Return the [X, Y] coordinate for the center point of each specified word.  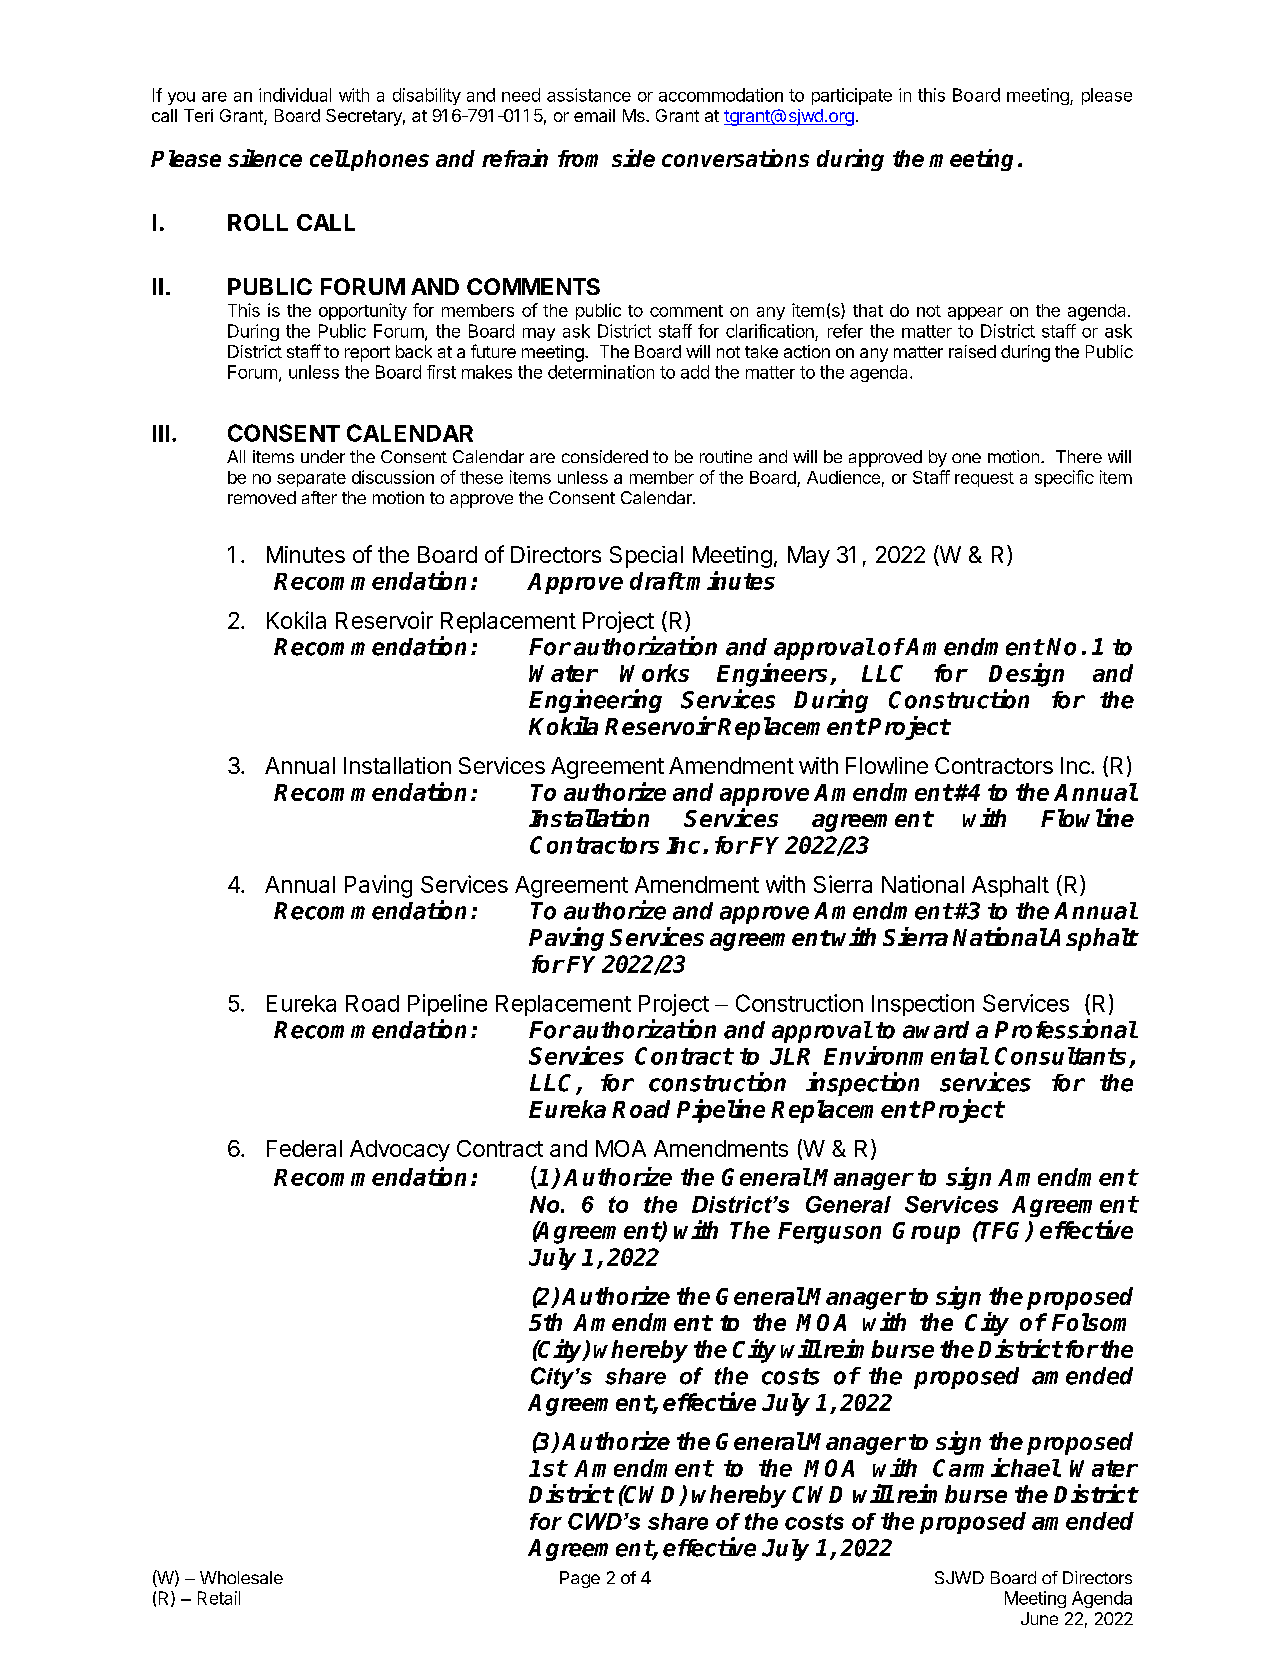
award [936, 1030]
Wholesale [241, 1577]
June [1039, 1618]
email [594, 115]
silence [265, 158]
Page [580, 1579]
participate [852, 96]
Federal [304, 1148]
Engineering [595, 701]
